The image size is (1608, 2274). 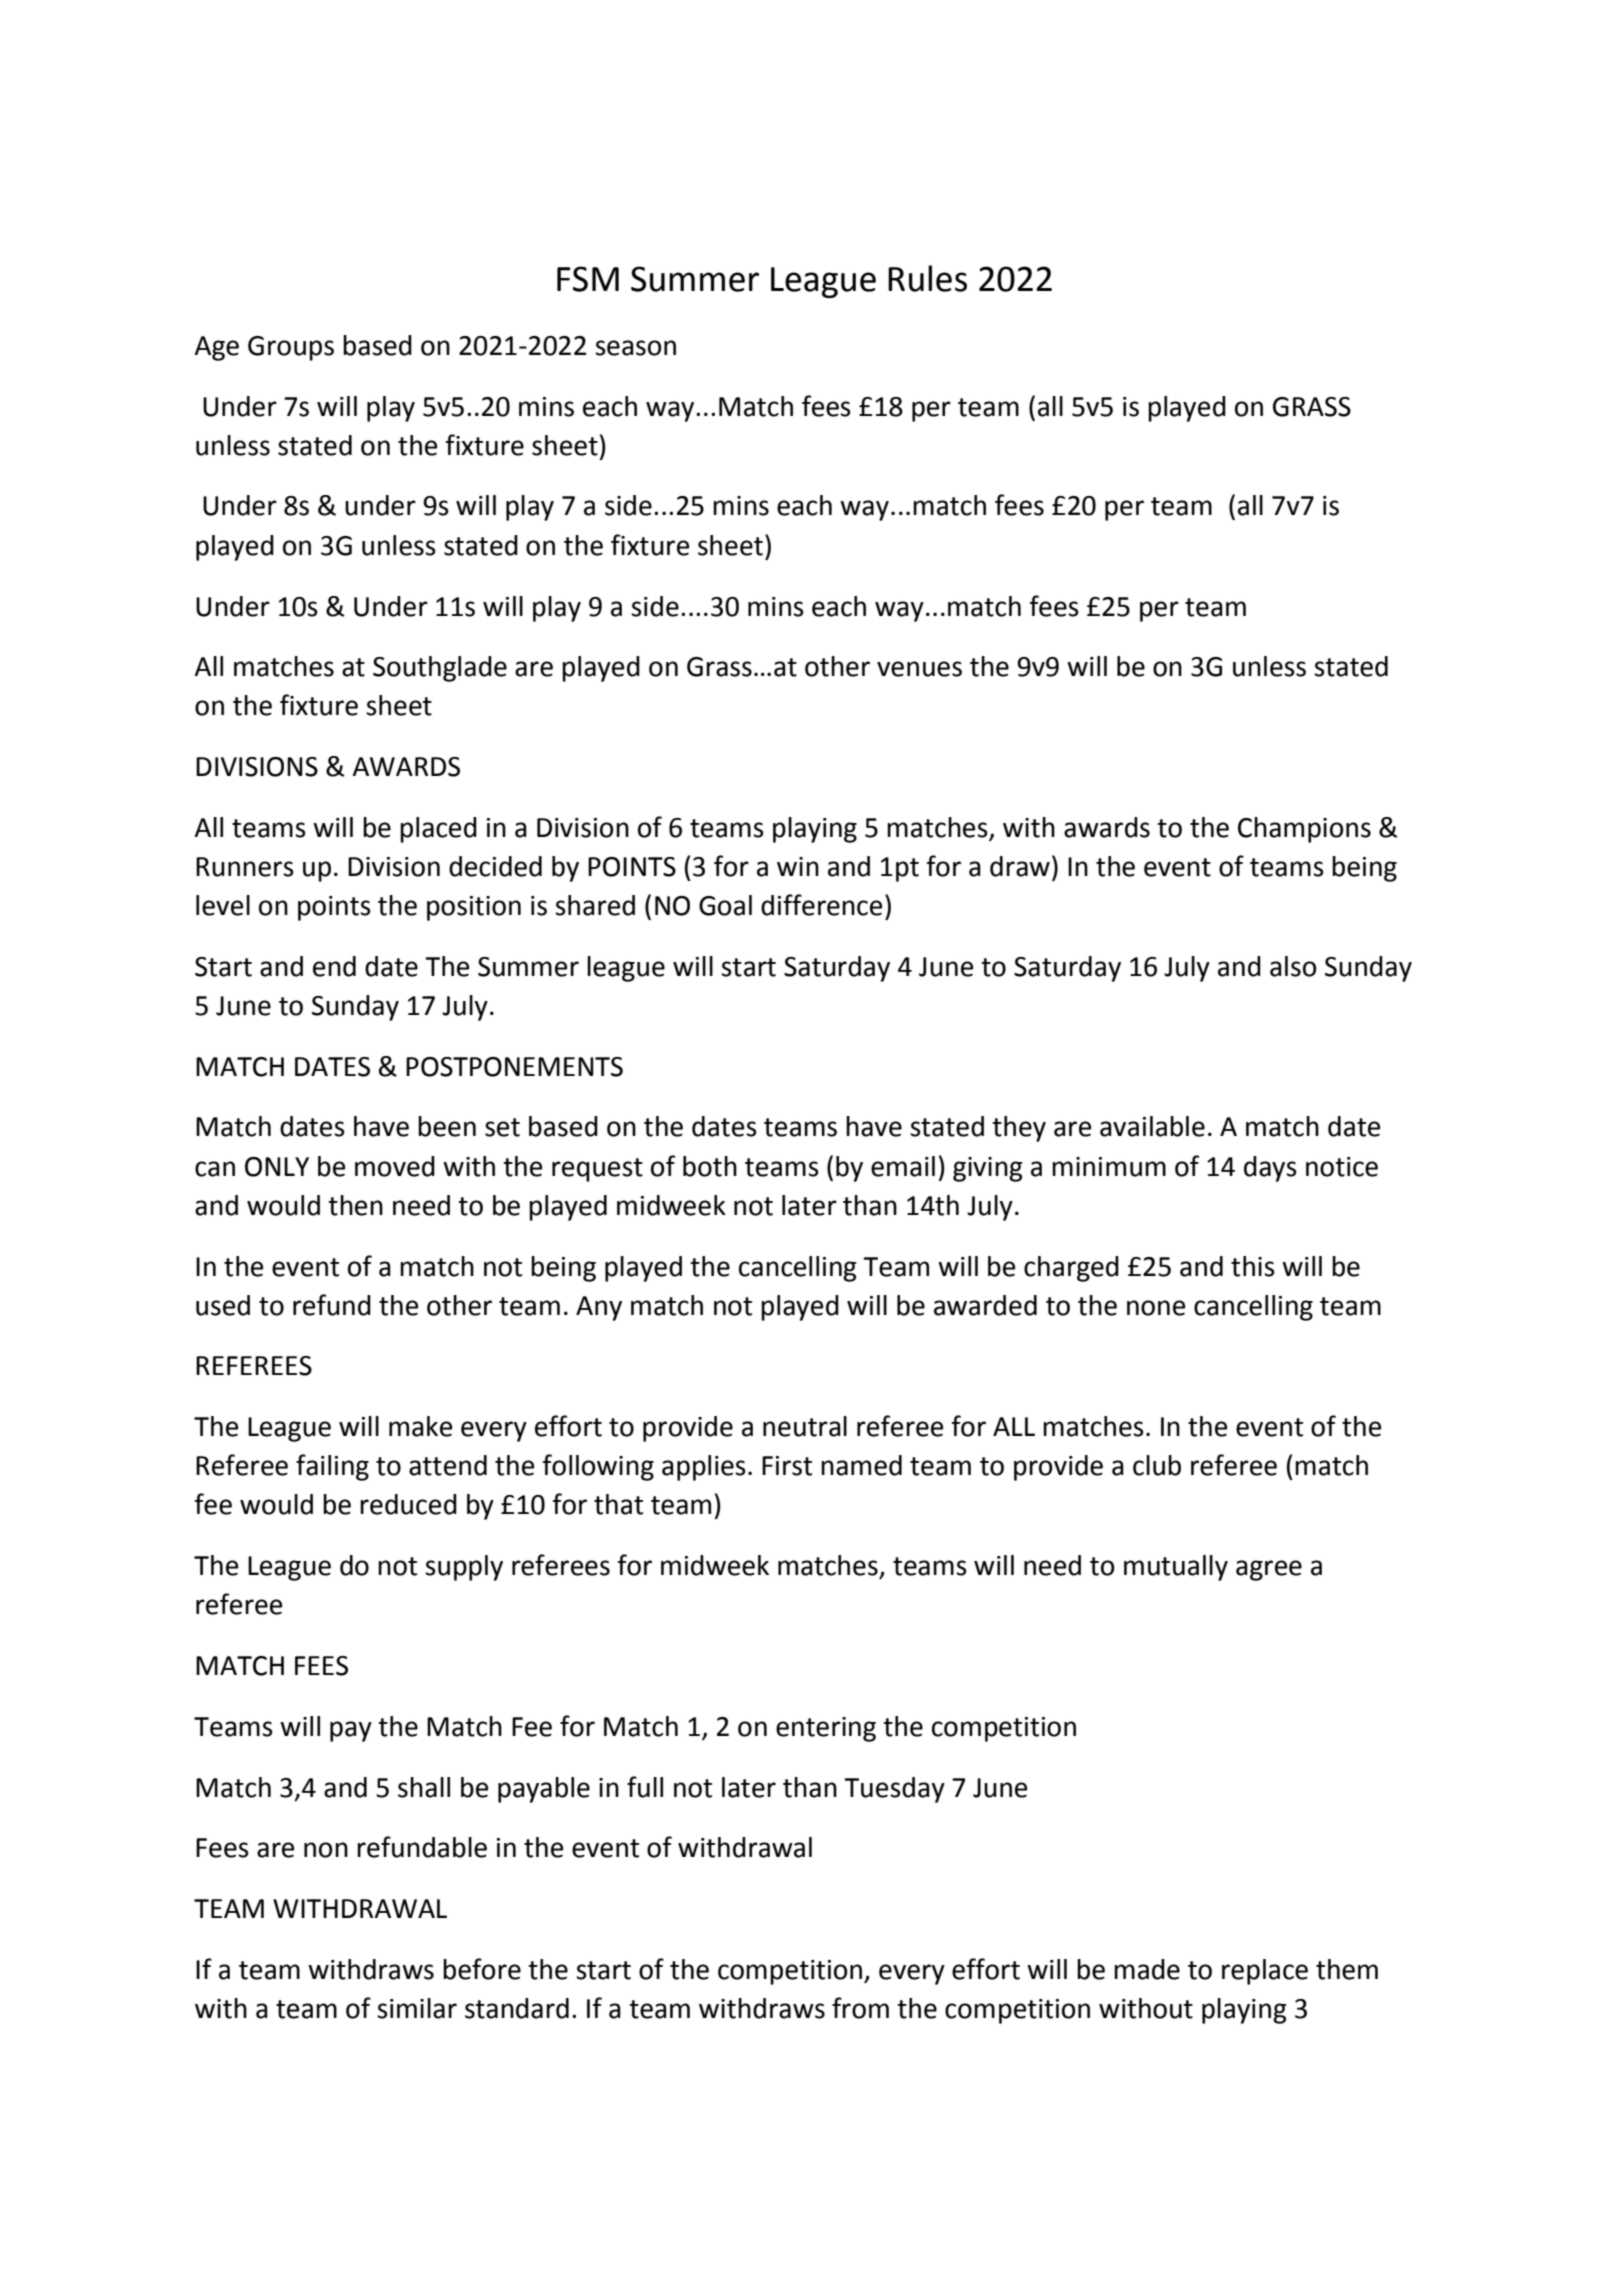 What do you see at coordinates (417, 2008) in the screenshot?
I see `similar` at bounding box center [417, 2008].
